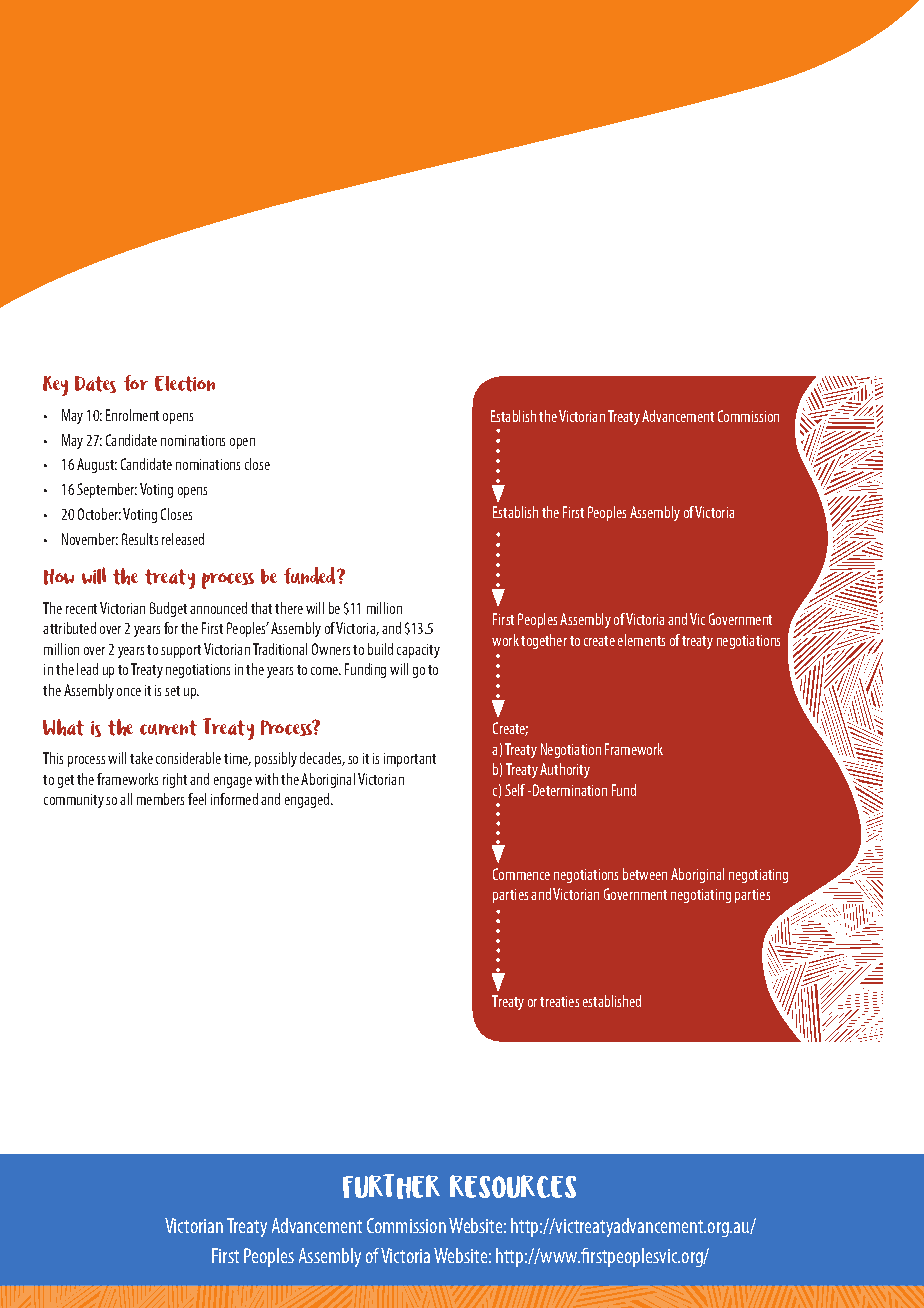  What do you see at coordinates (126, 799) in the screenshot?
I see `all` at bounding box center [126, 799].
